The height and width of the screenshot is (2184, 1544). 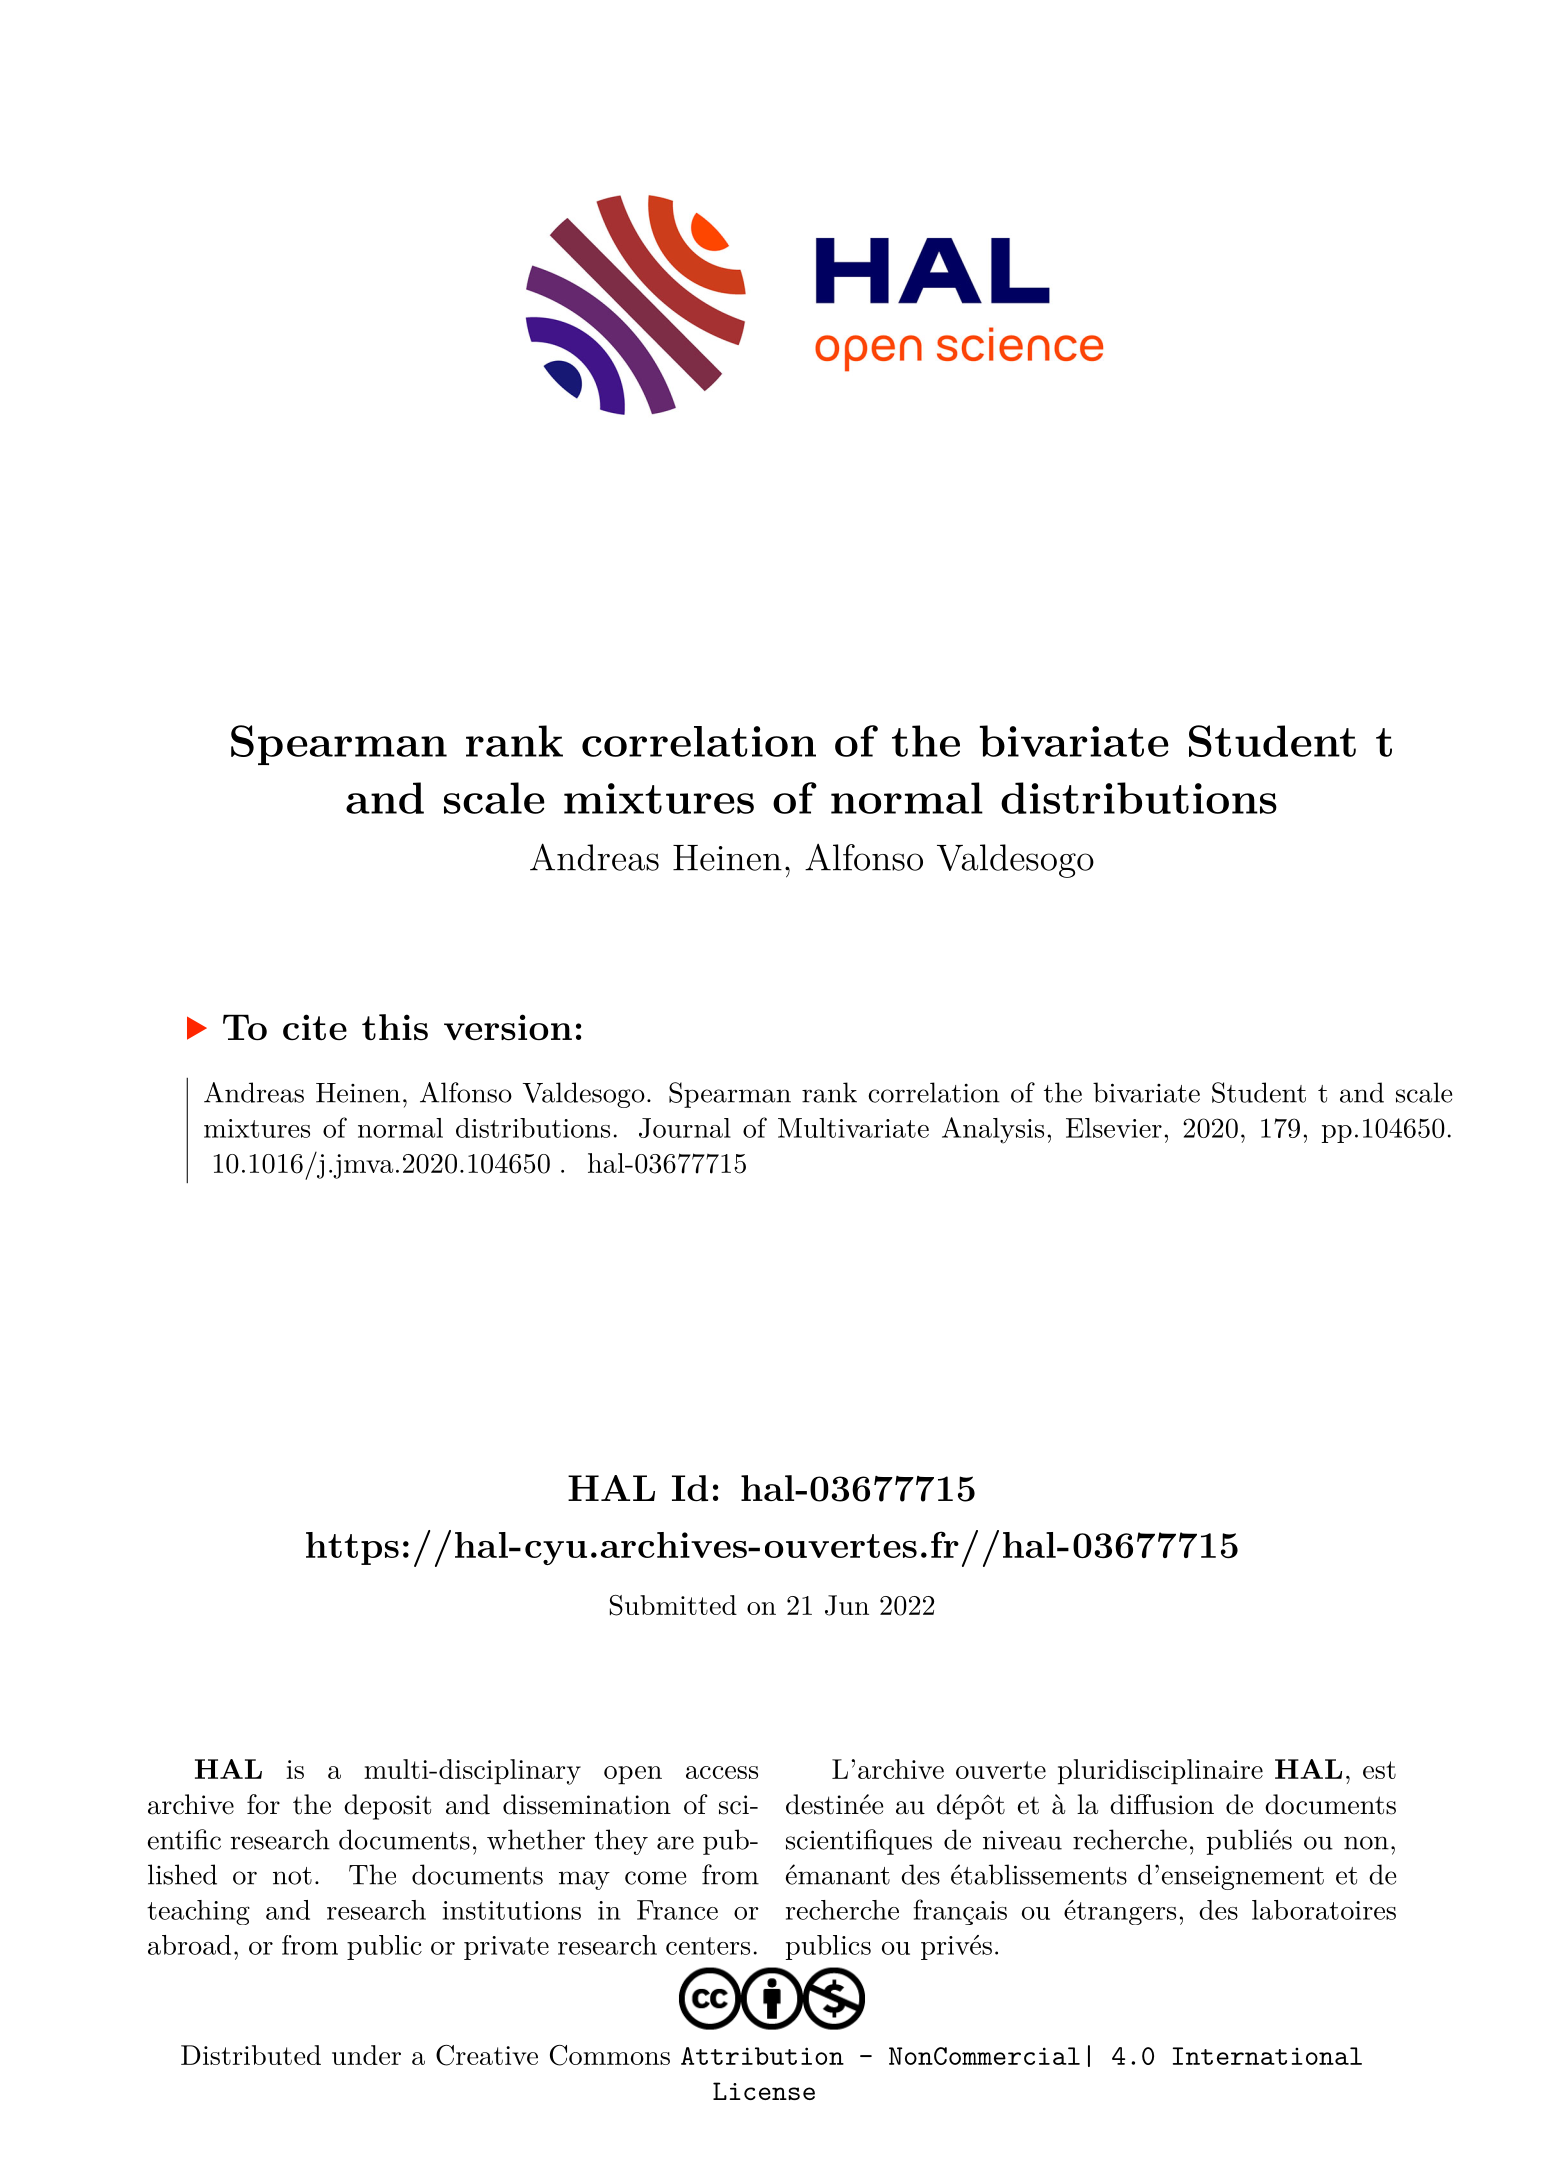 What do you see at coordinates (685, 1128) in the screenshot?
I see `Journal` at bounding box center [685, 1128].
